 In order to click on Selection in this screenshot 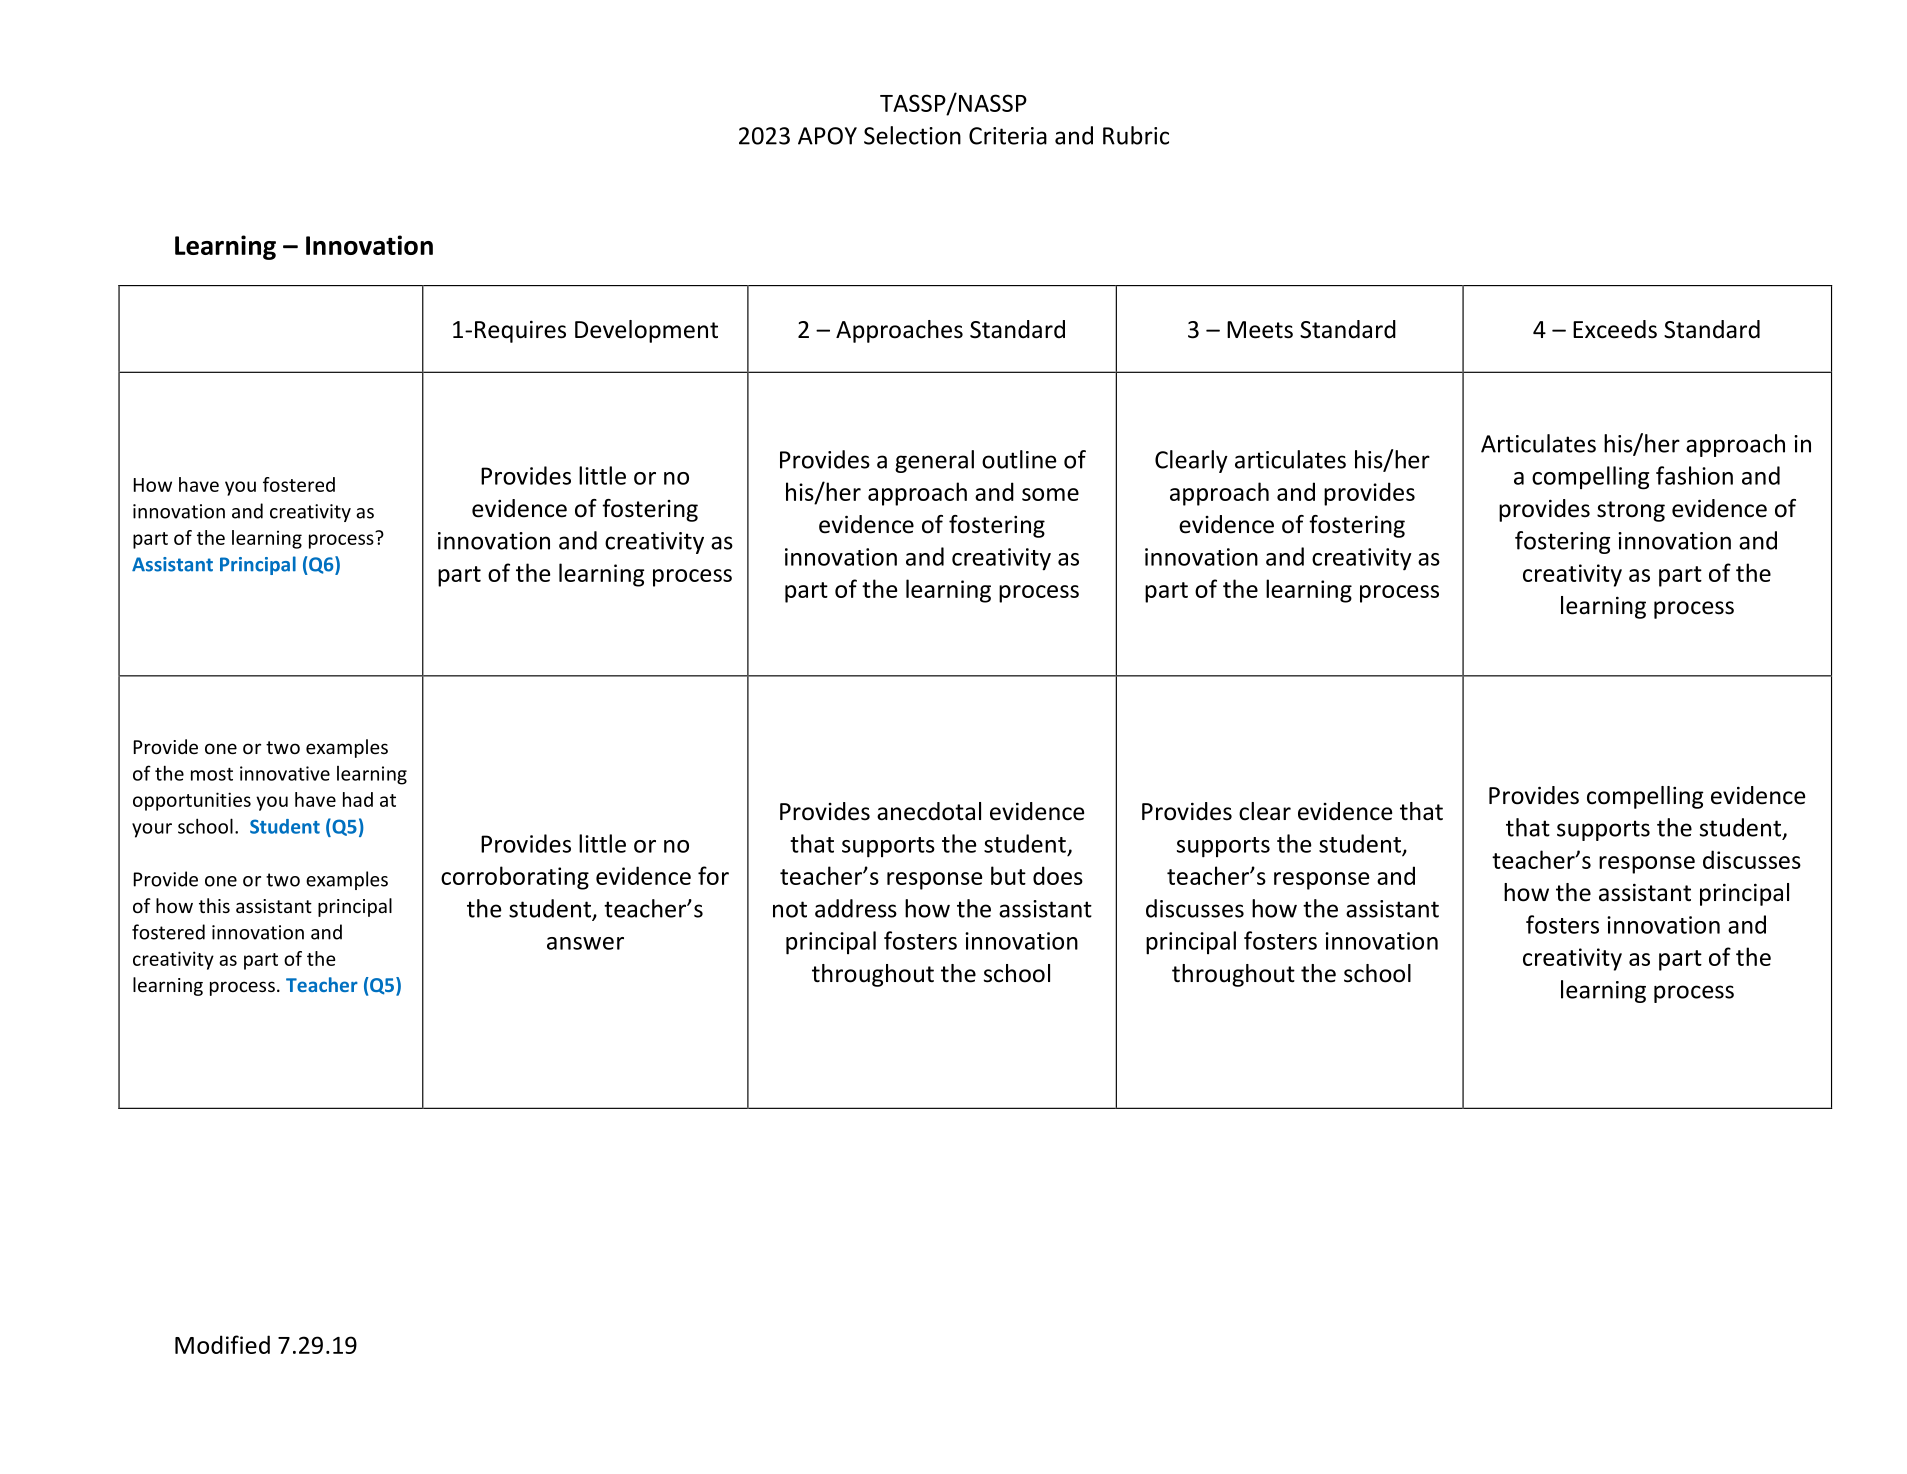, I will do `click(912, 135)`.
